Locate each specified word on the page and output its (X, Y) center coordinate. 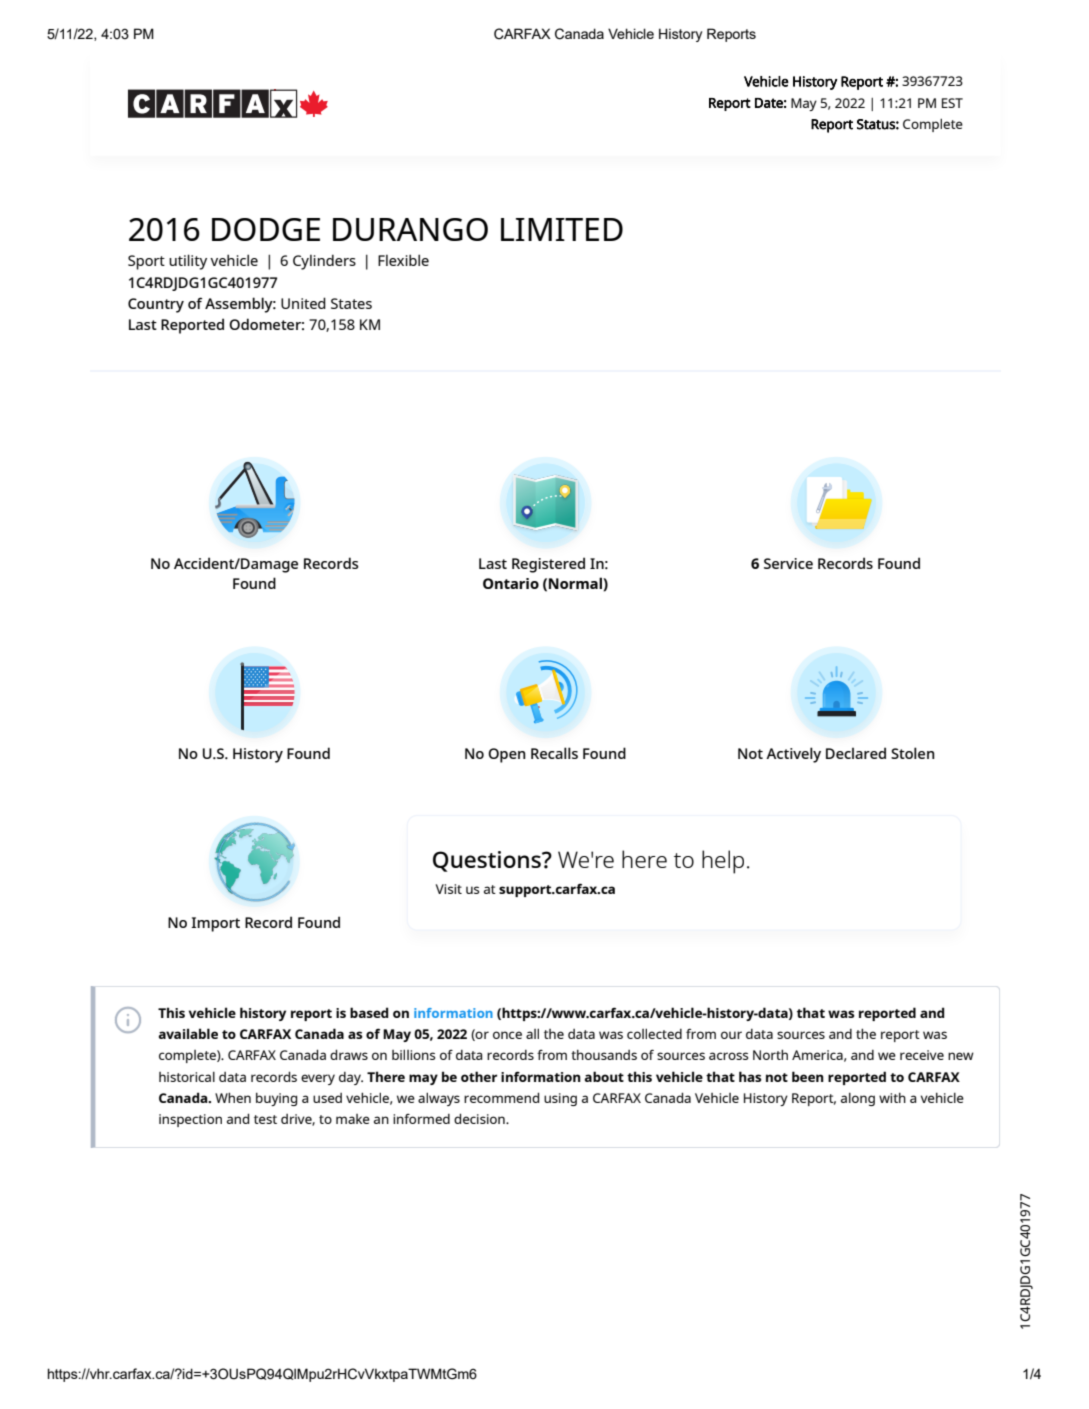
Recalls (554, 753)
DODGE (266, 229)
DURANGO (410, 229)
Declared (856, 753)
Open (507, 755)
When (233, 1097)
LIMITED (562, 229)
